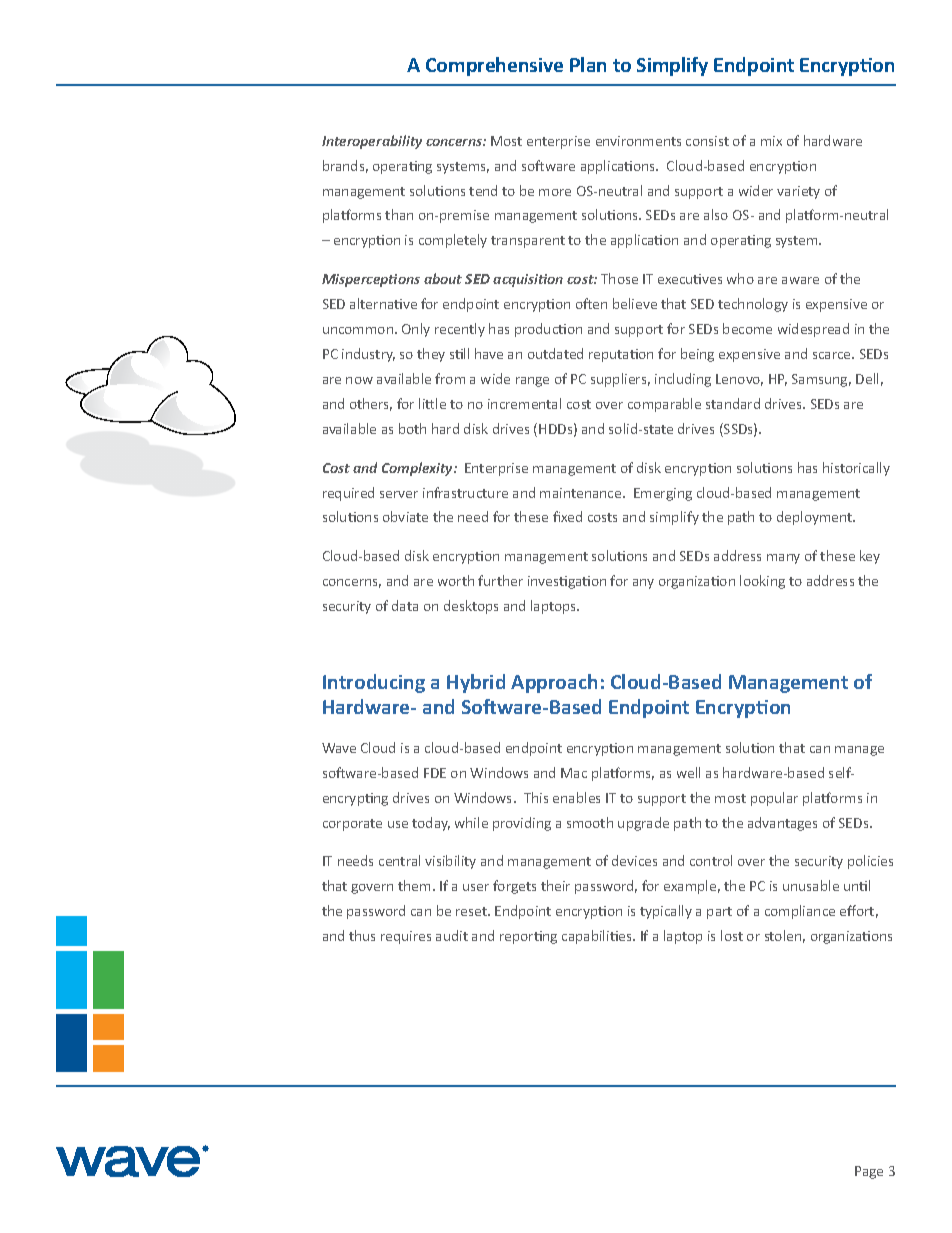 This page has height=1233, width=952. What do you see at coordinates (811, 885) in the page?
I see `unusable` at bounding box center [811, 885].
